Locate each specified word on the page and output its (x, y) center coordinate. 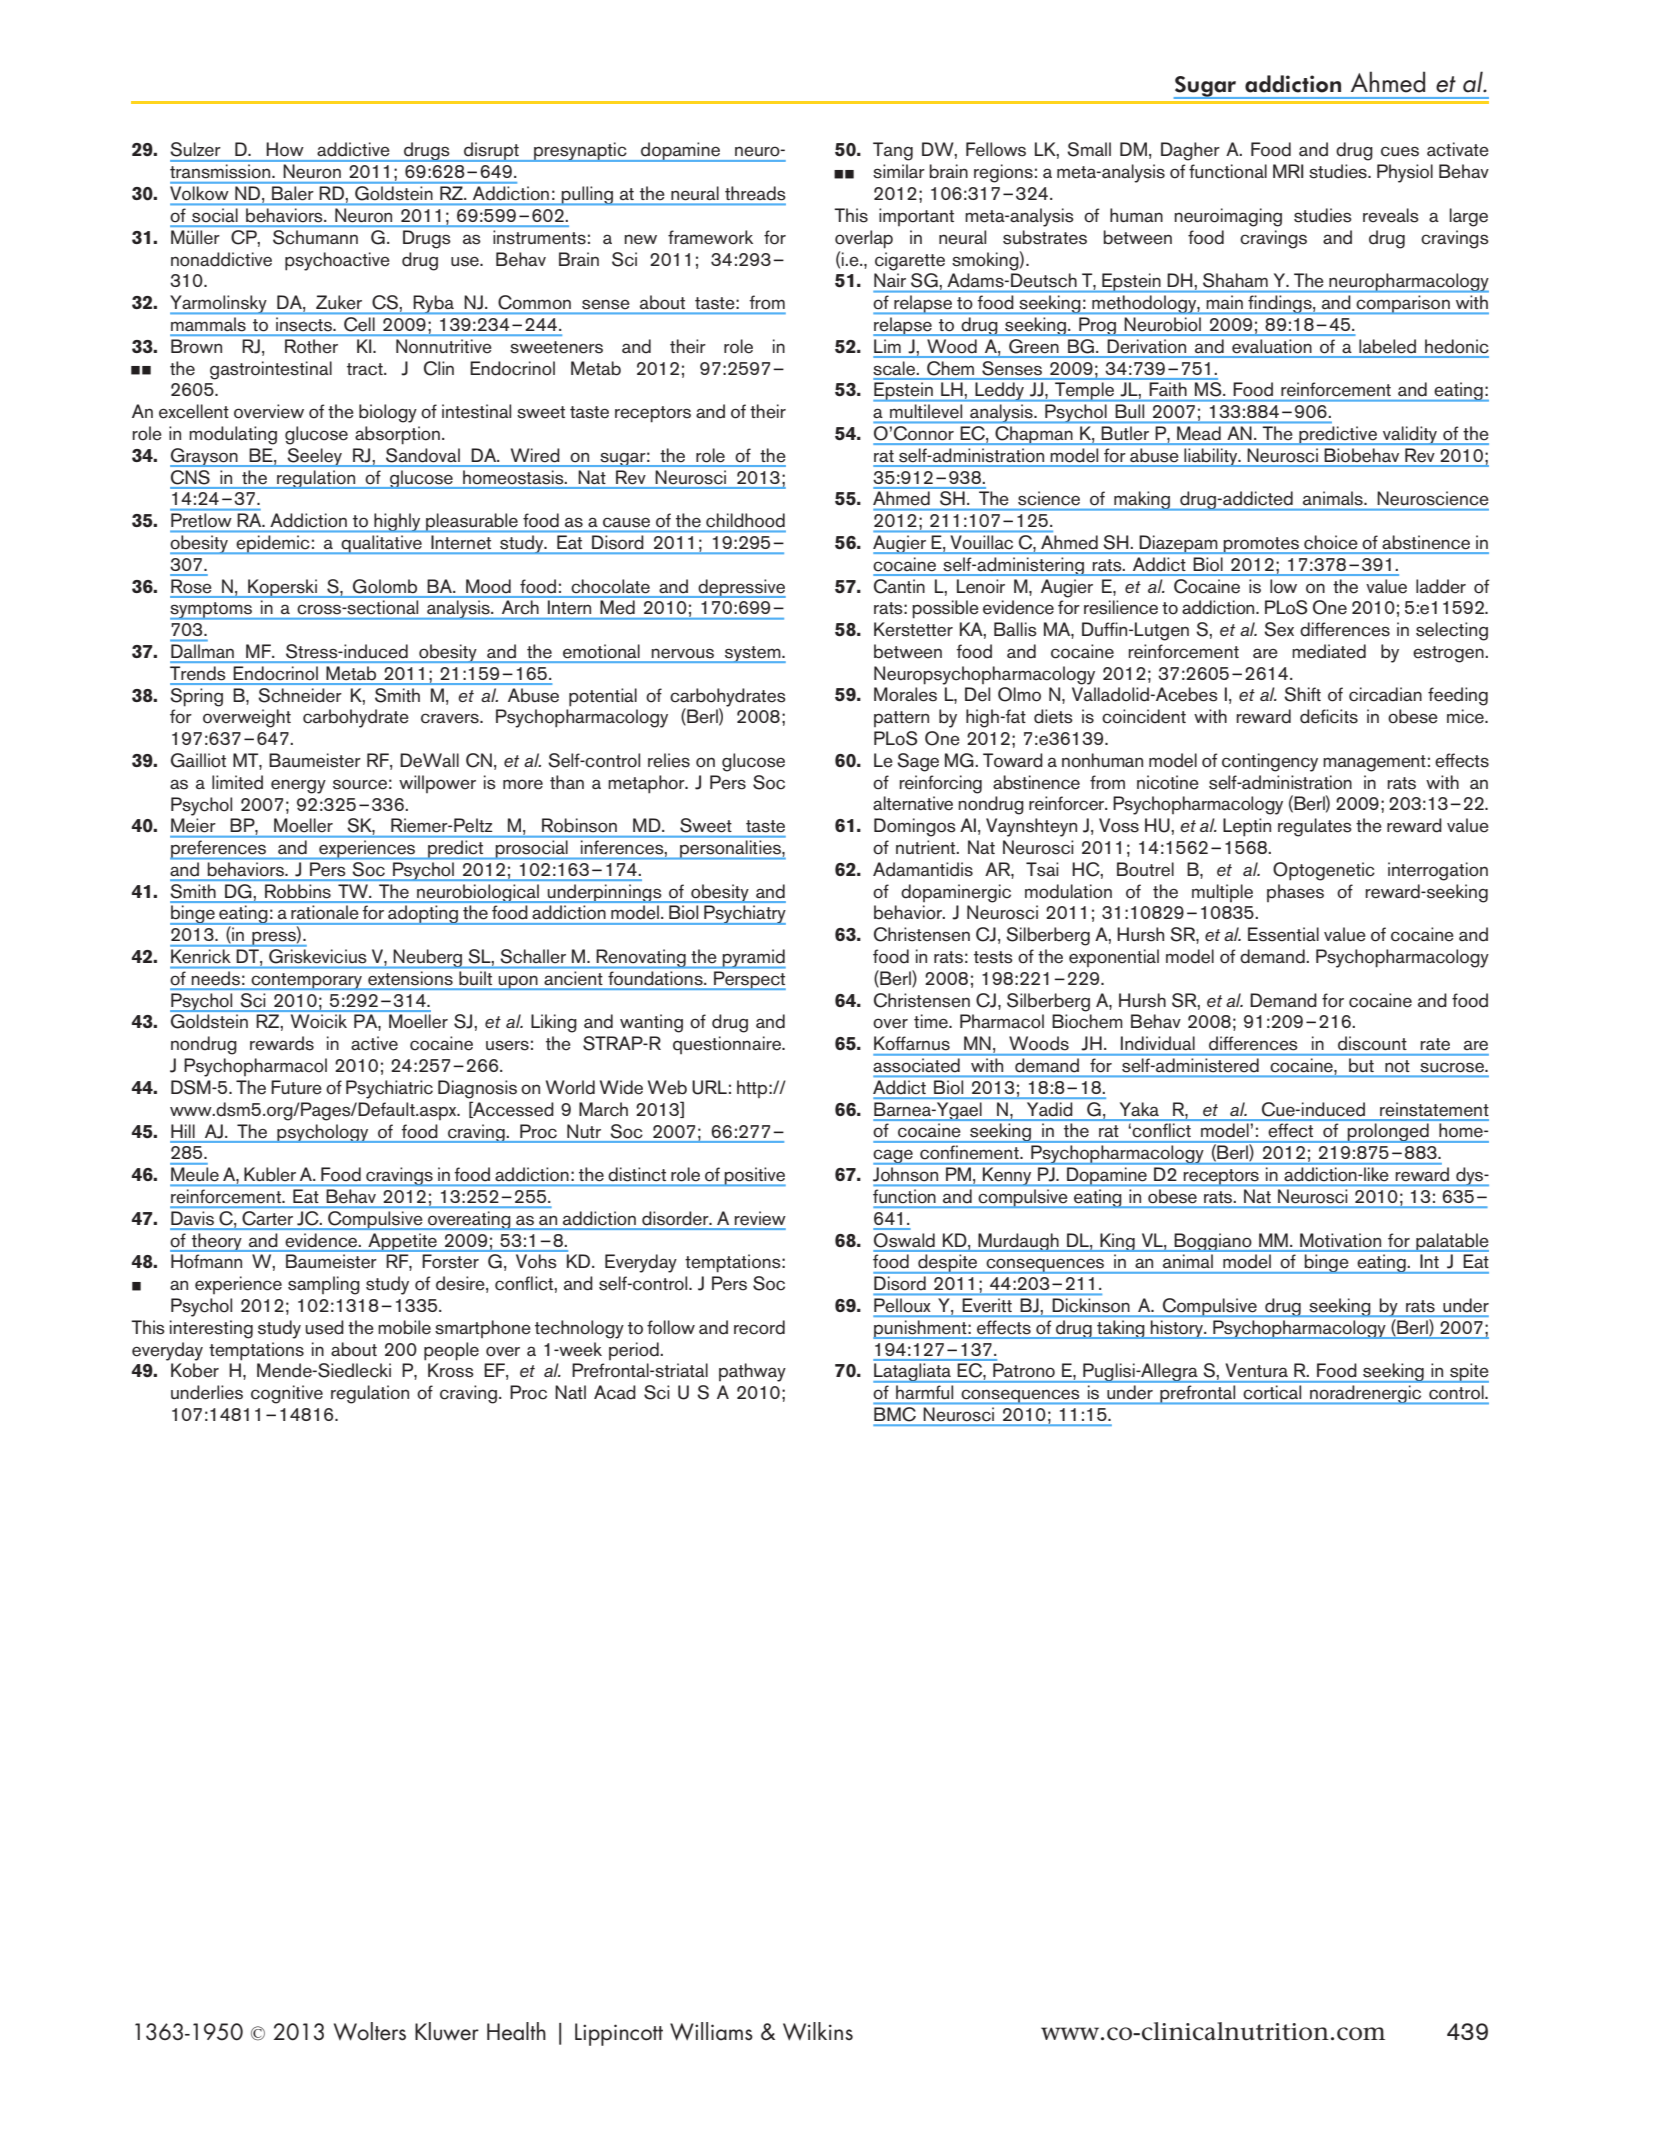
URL (709, 1087)
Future (296, 1087)
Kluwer (447, 2031)
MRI (1288, 171)
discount (1372, 1043)
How (285, 149)
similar (899, 171)
